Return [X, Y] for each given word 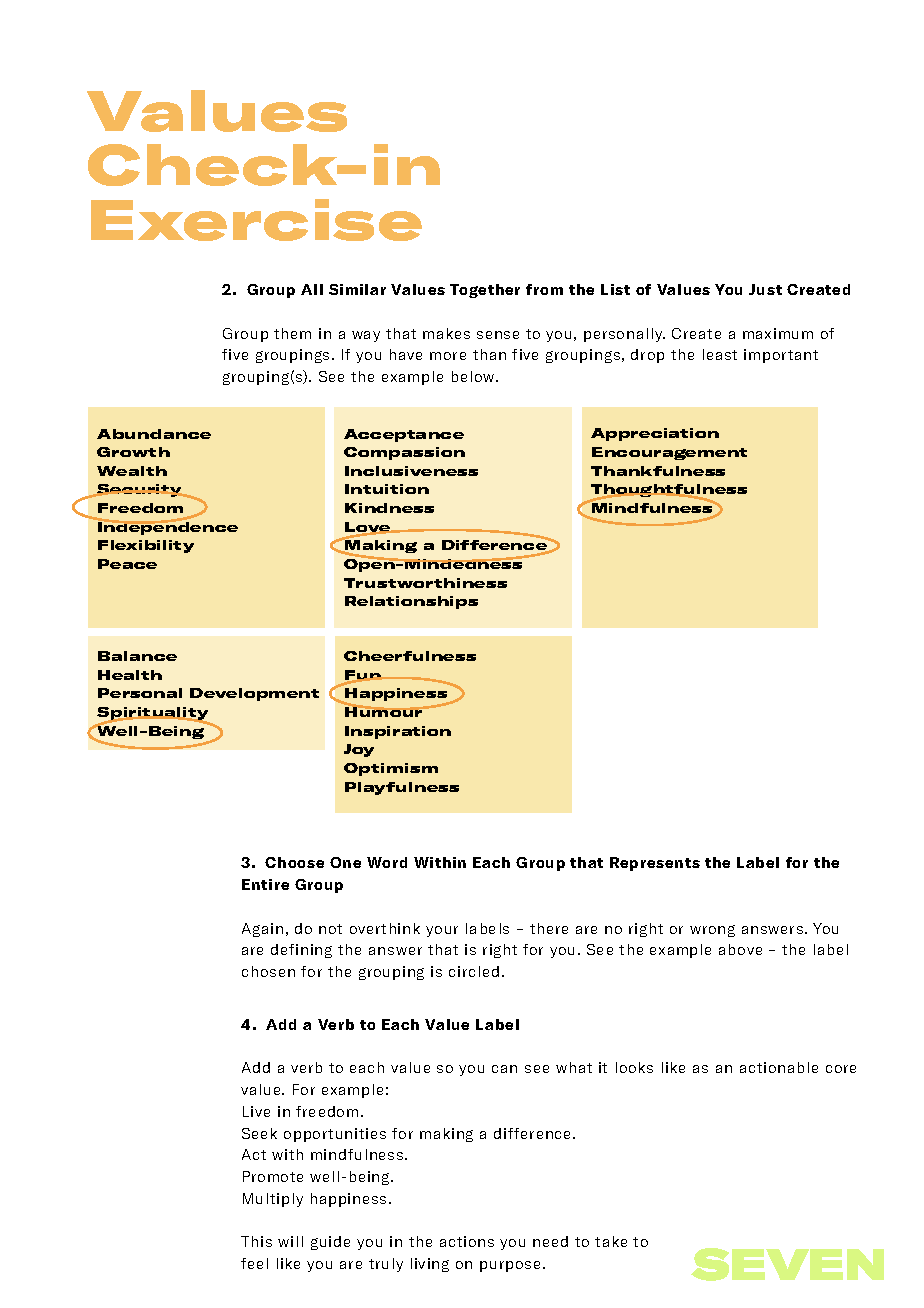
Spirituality [153, 715]
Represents [655, 864]
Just [765, 289]
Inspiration [398, 732]
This [256, 1241]
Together [485, 291]
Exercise [256, 220]
